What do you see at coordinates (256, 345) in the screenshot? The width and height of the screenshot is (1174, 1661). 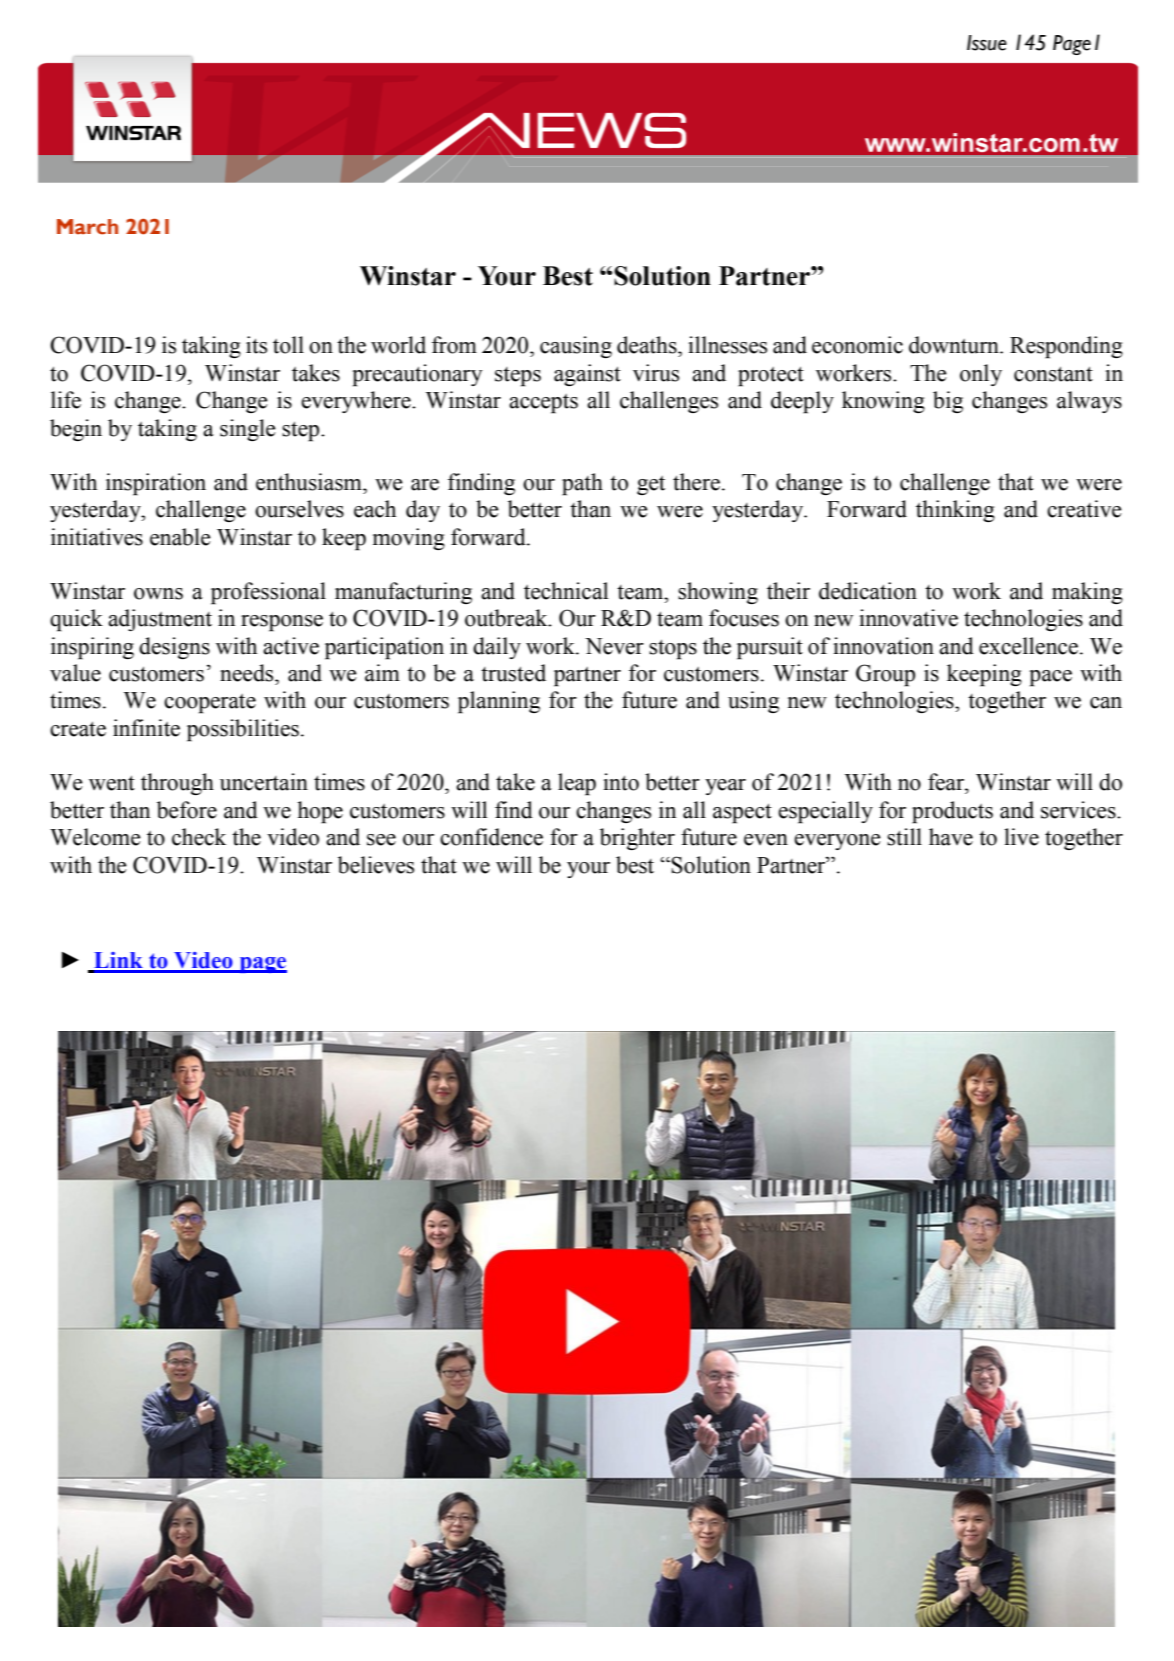 I see `its` at bounding box center [256, 345].
